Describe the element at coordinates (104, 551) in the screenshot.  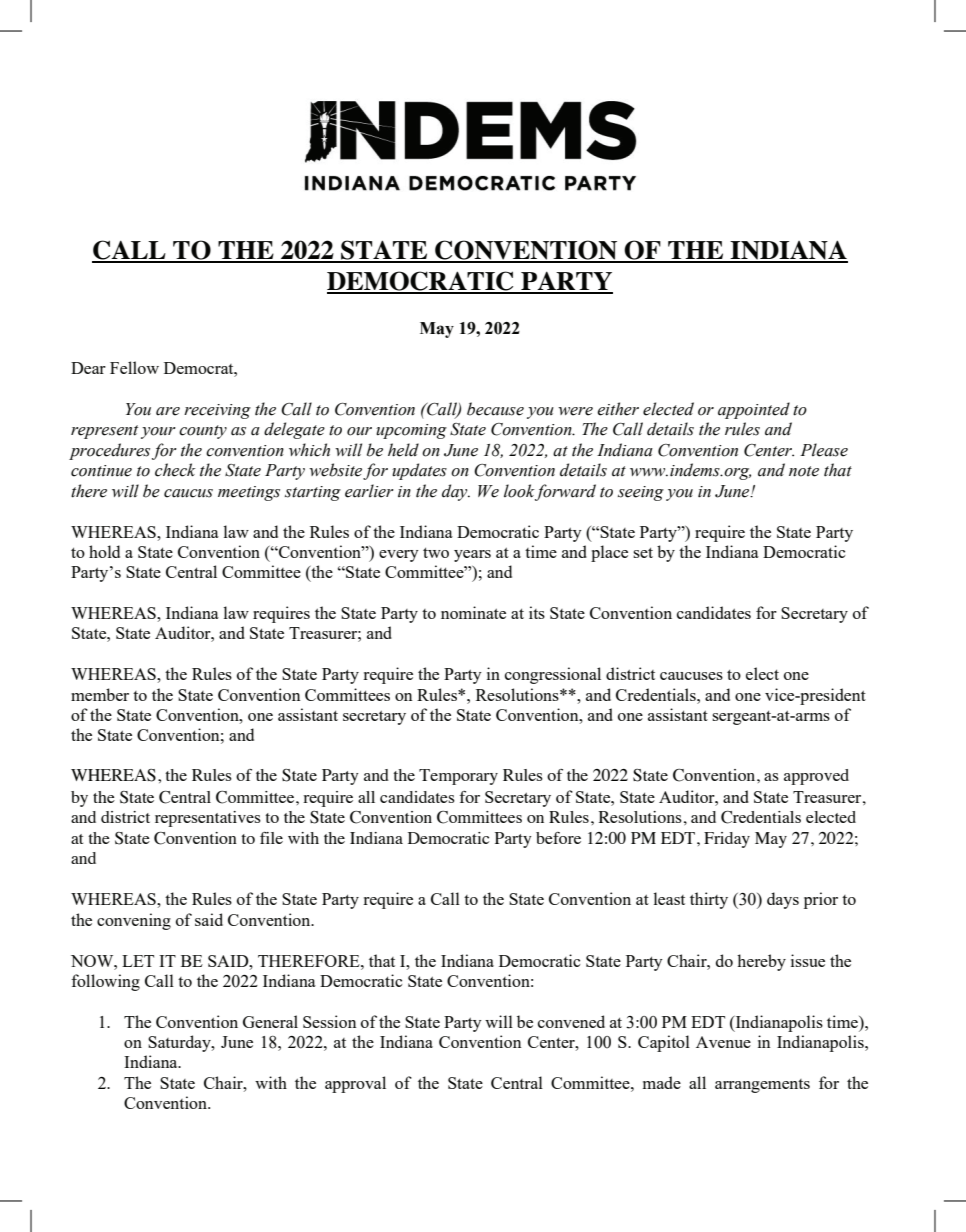
I see `hold` at that location.
